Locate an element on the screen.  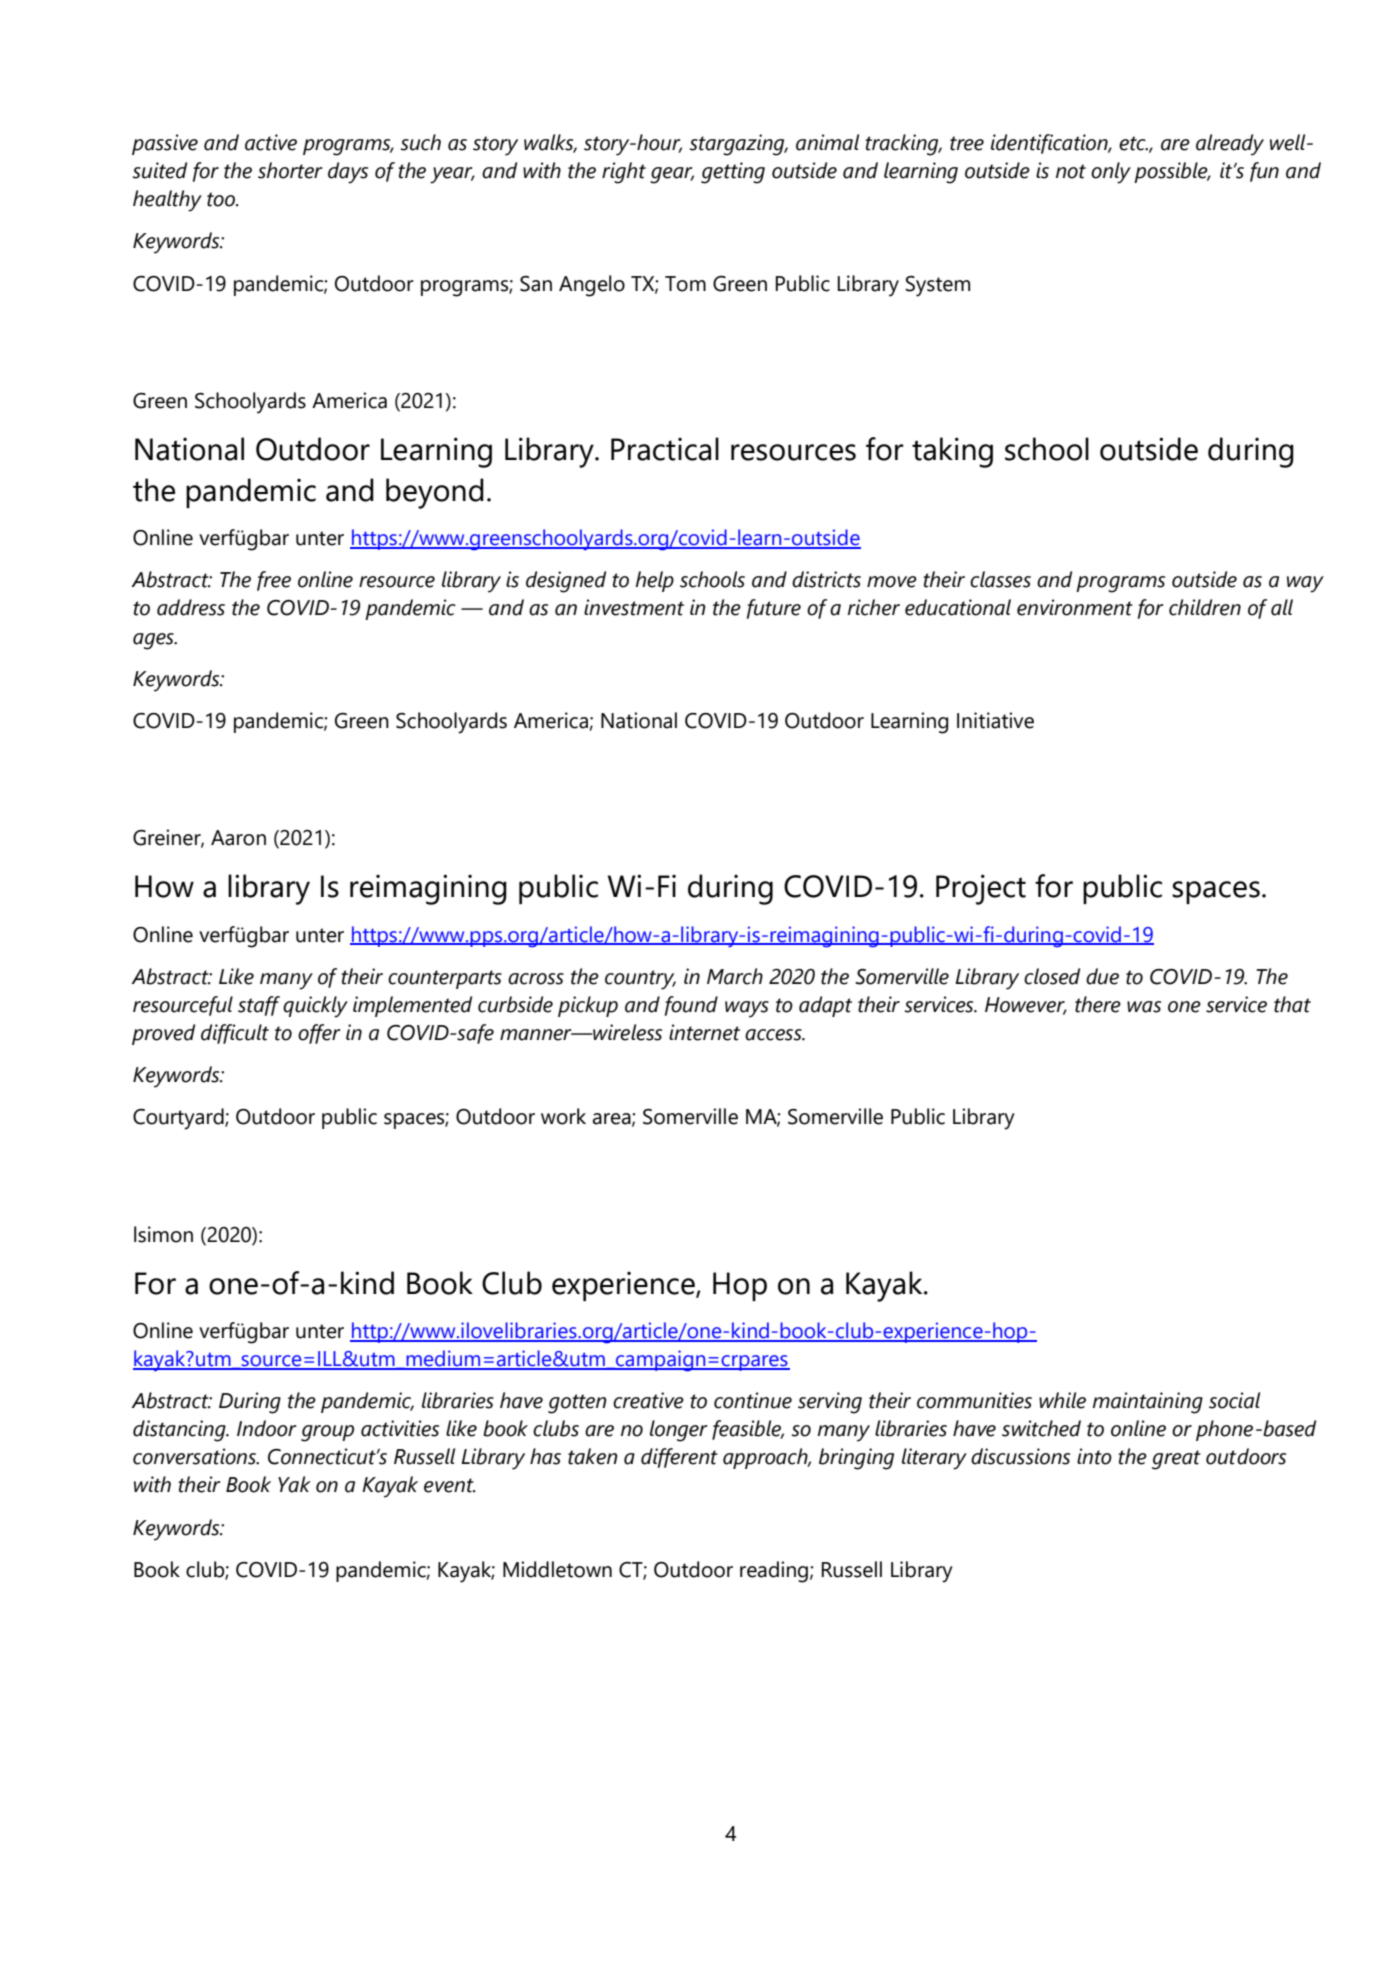
getting is located at coordinates (733, 173).
